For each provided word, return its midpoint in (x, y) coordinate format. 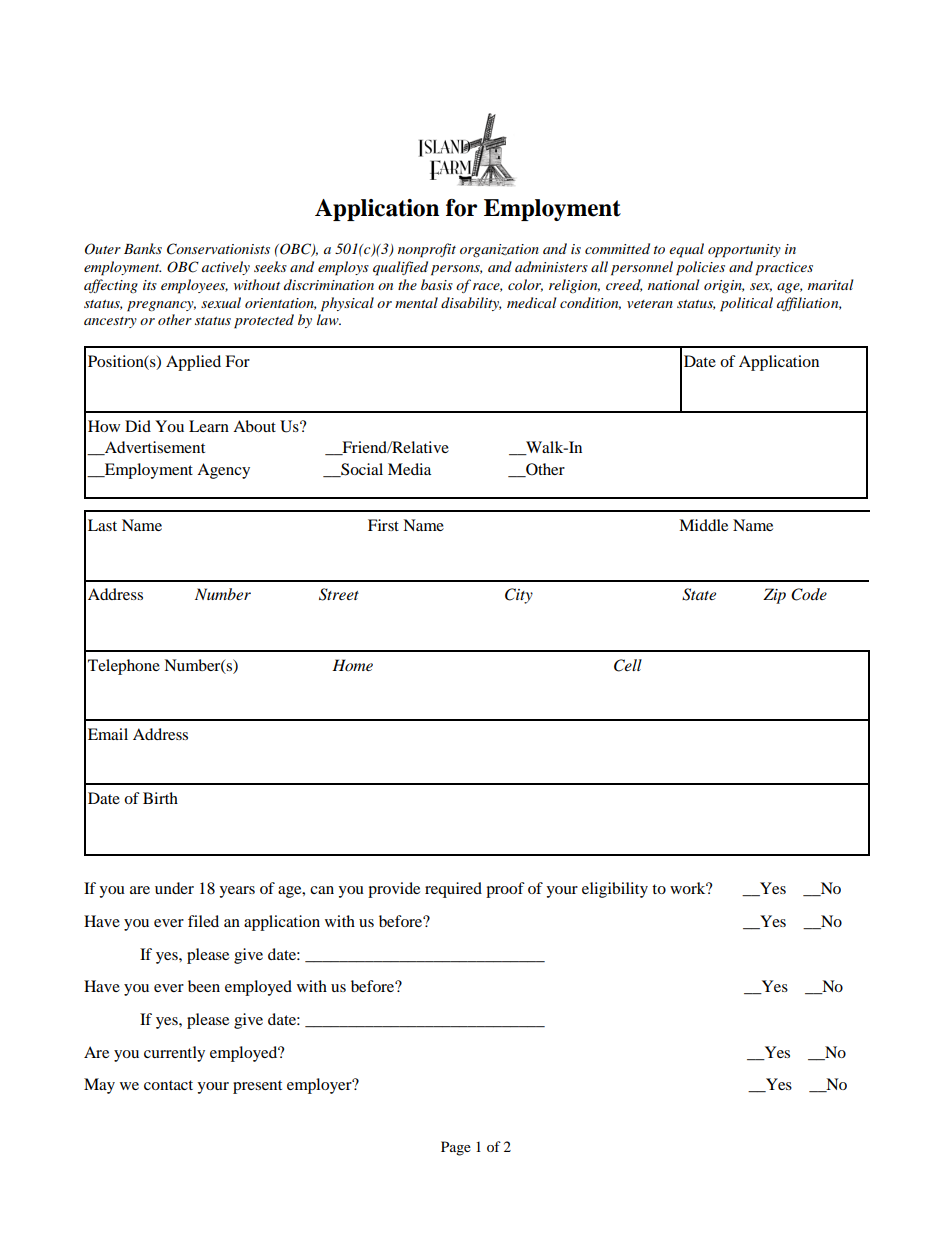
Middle (703, 525)
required (453, 890)
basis (437, 284)
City (519, 596)
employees (194, 286)
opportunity (744, 251)
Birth (160, 798)
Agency (223, 471)
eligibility (615, 890)
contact (168, 1085)
